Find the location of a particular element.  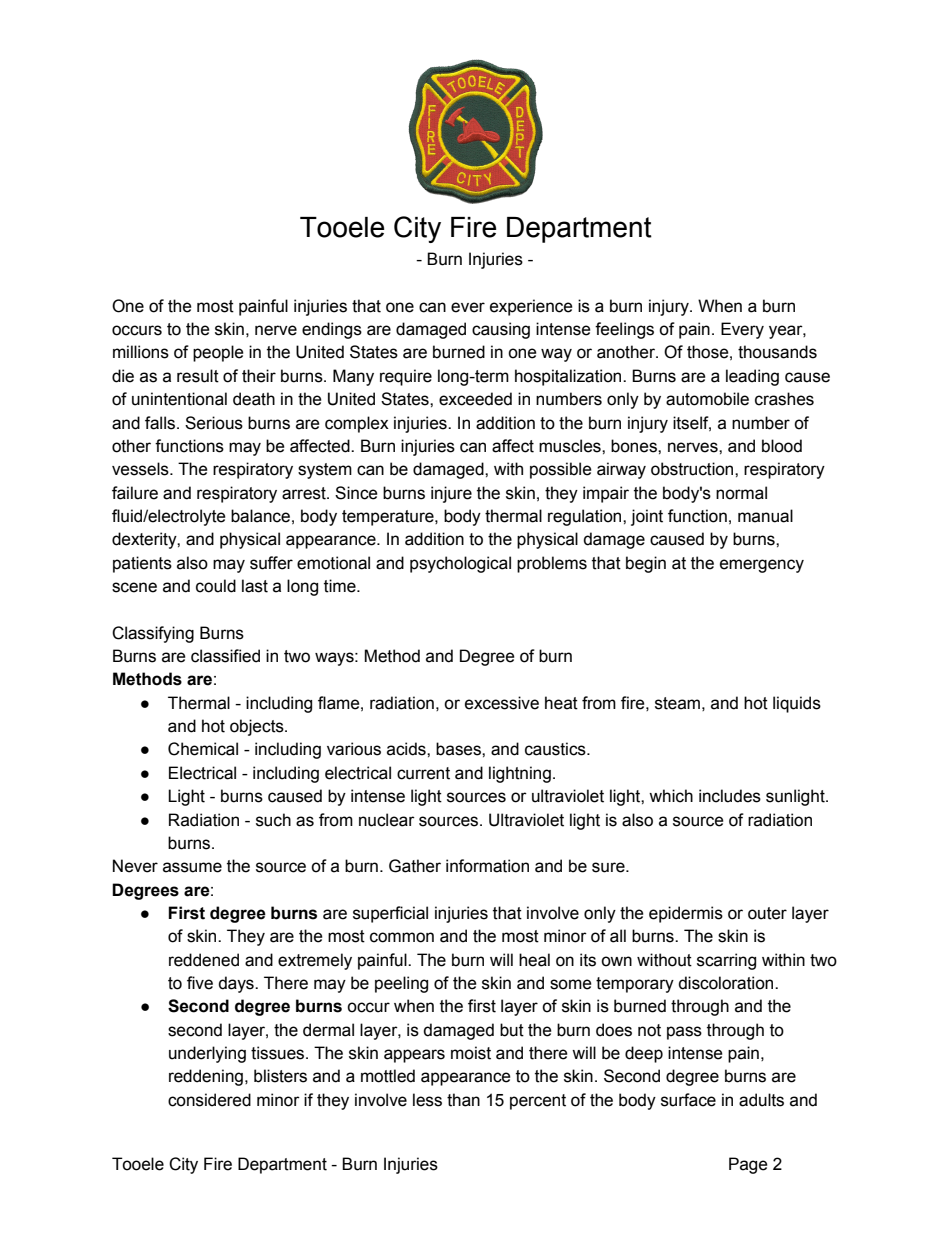

nuclear is located at coordinates (387, 820).
